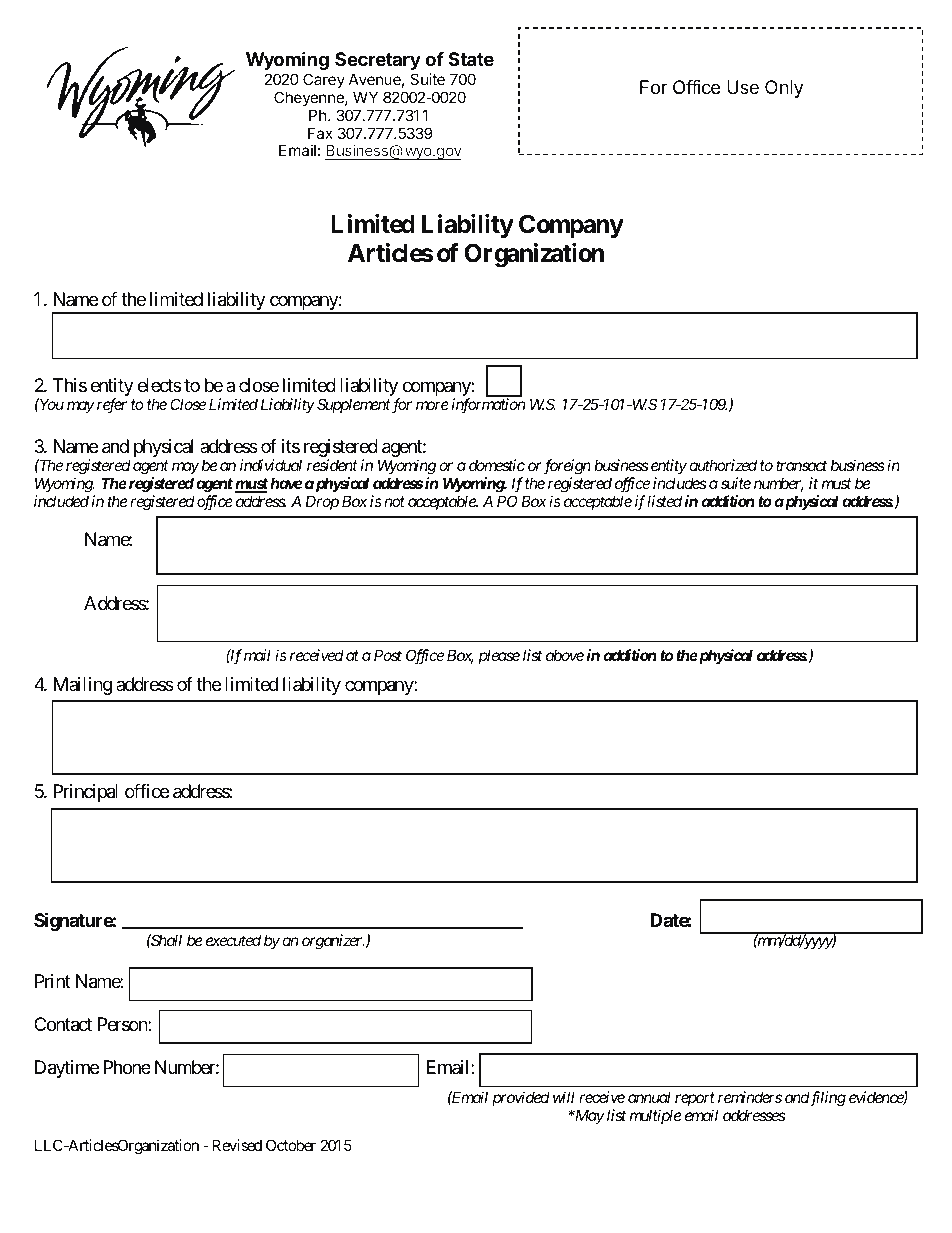 The width and height of the document is (952, 1233). Describe the element at coordinates (565, 655) in the document. I see `above` at that location.
